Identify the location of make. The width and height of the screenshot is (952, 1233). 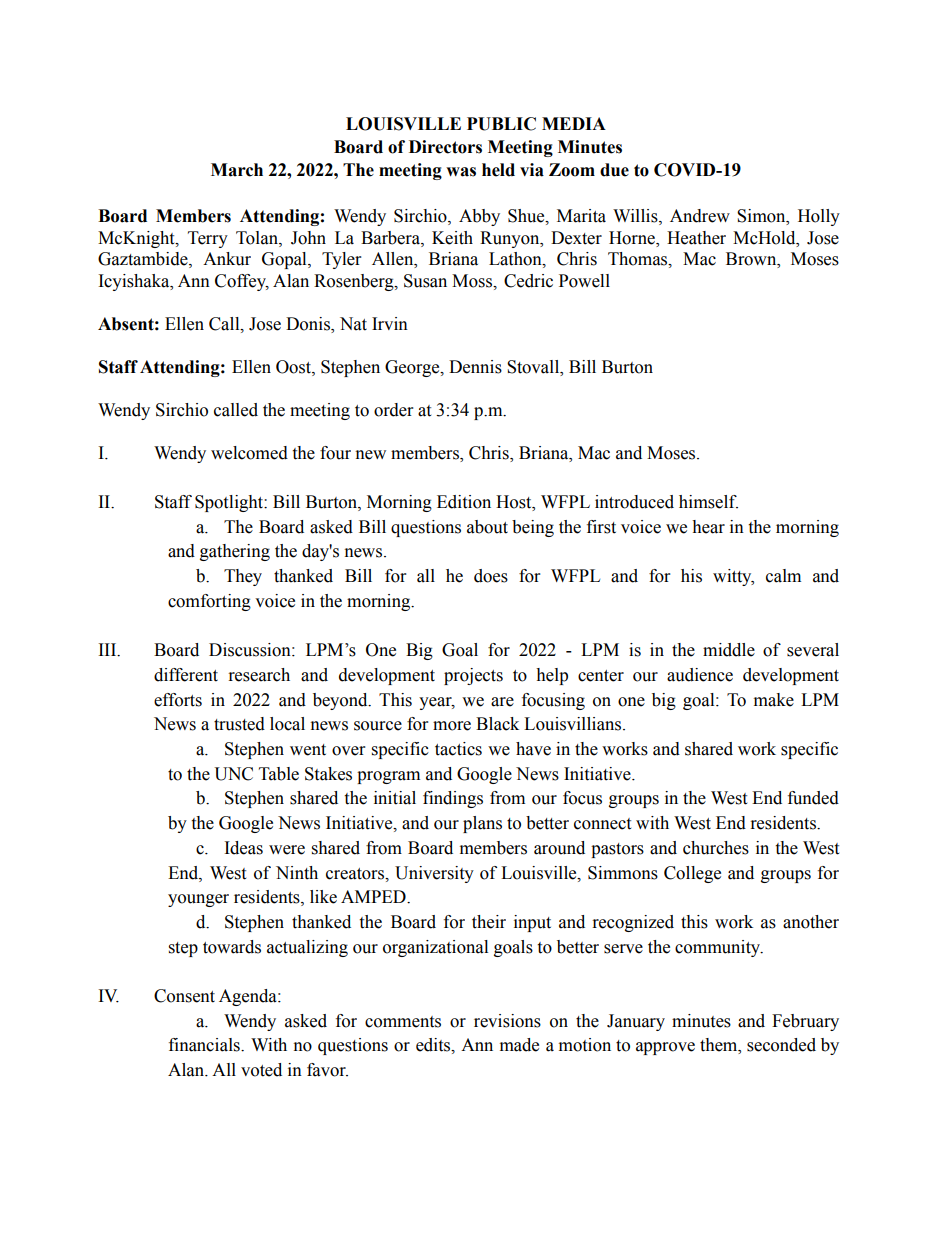
(774, 700).
